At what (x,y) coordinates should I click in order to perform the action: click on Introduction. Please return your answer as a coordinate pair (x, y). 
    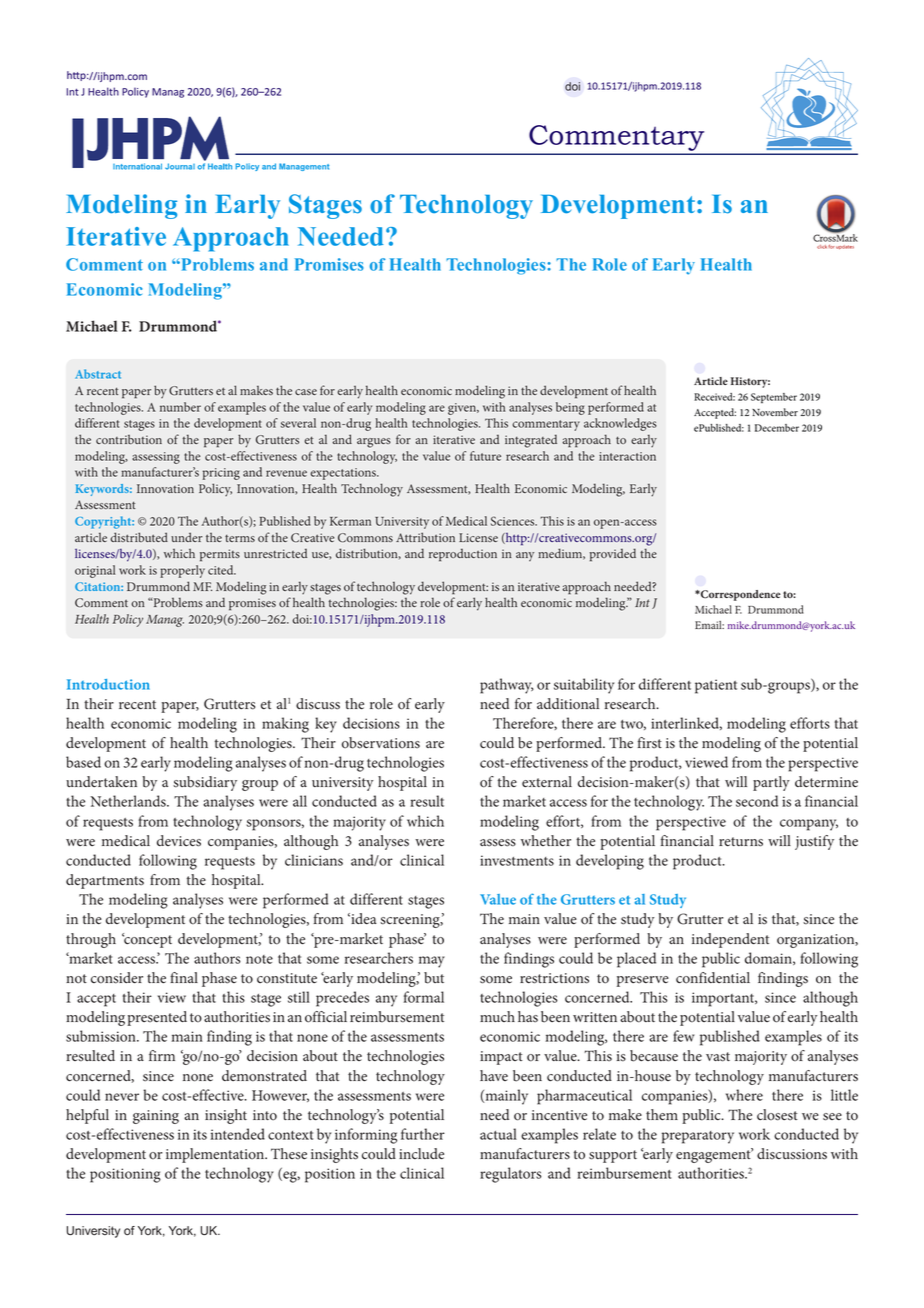
    Looking at the image, I should click on (108, 684).
